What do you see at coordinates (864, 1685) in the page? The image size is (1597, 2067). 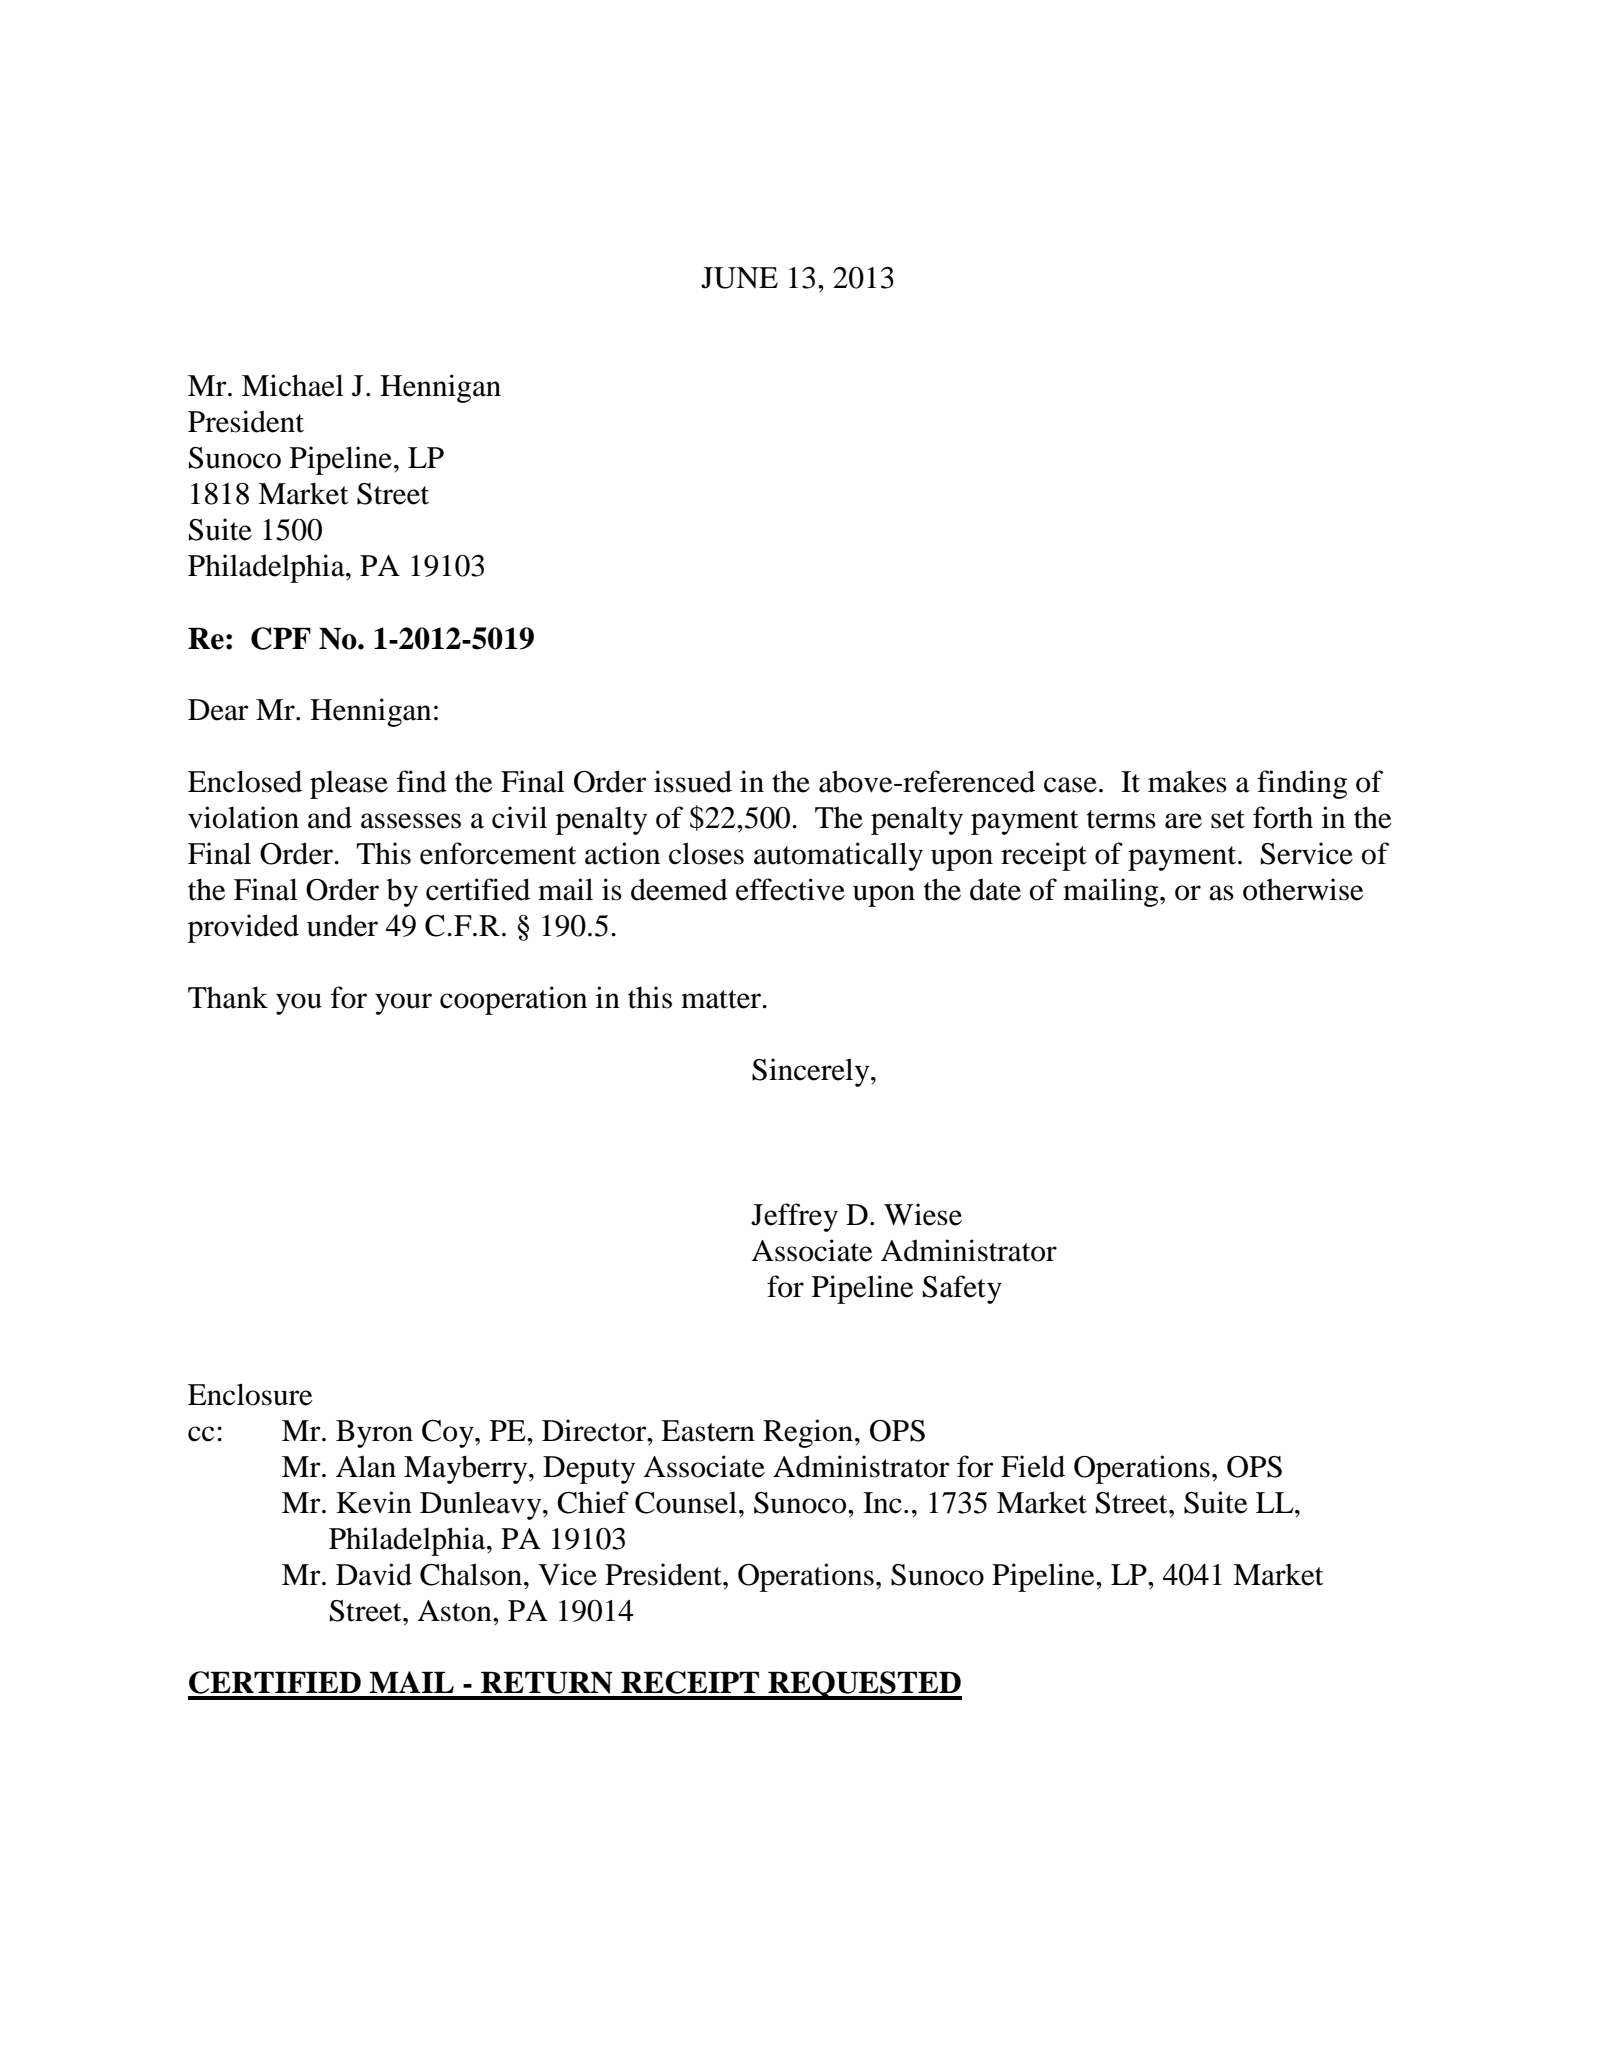 I see `REQUESTED` at bounding box center [864, 1685].
